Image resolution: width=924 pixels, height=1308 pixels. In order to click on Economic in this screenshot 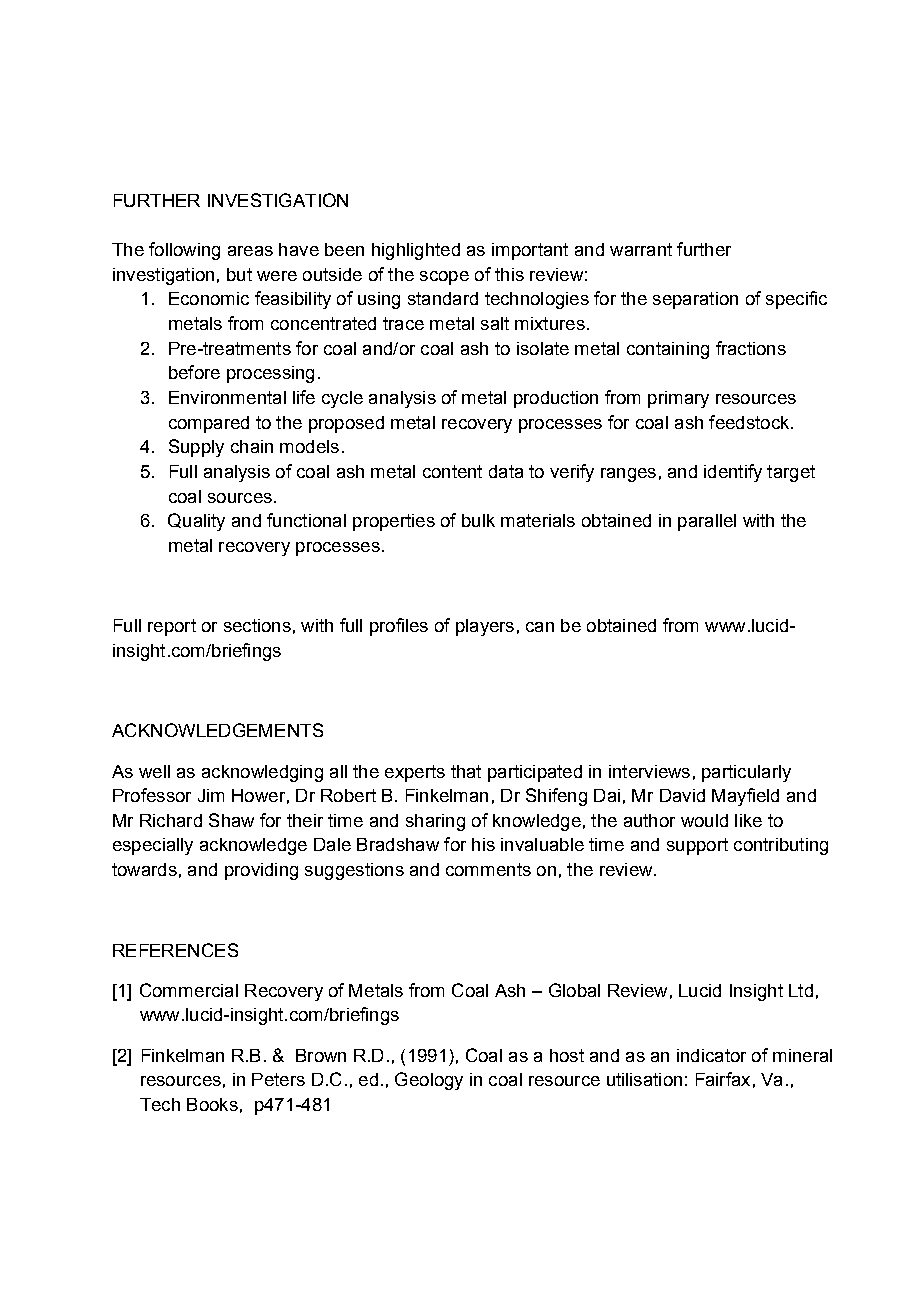, I will do `click(209, 298)`.
